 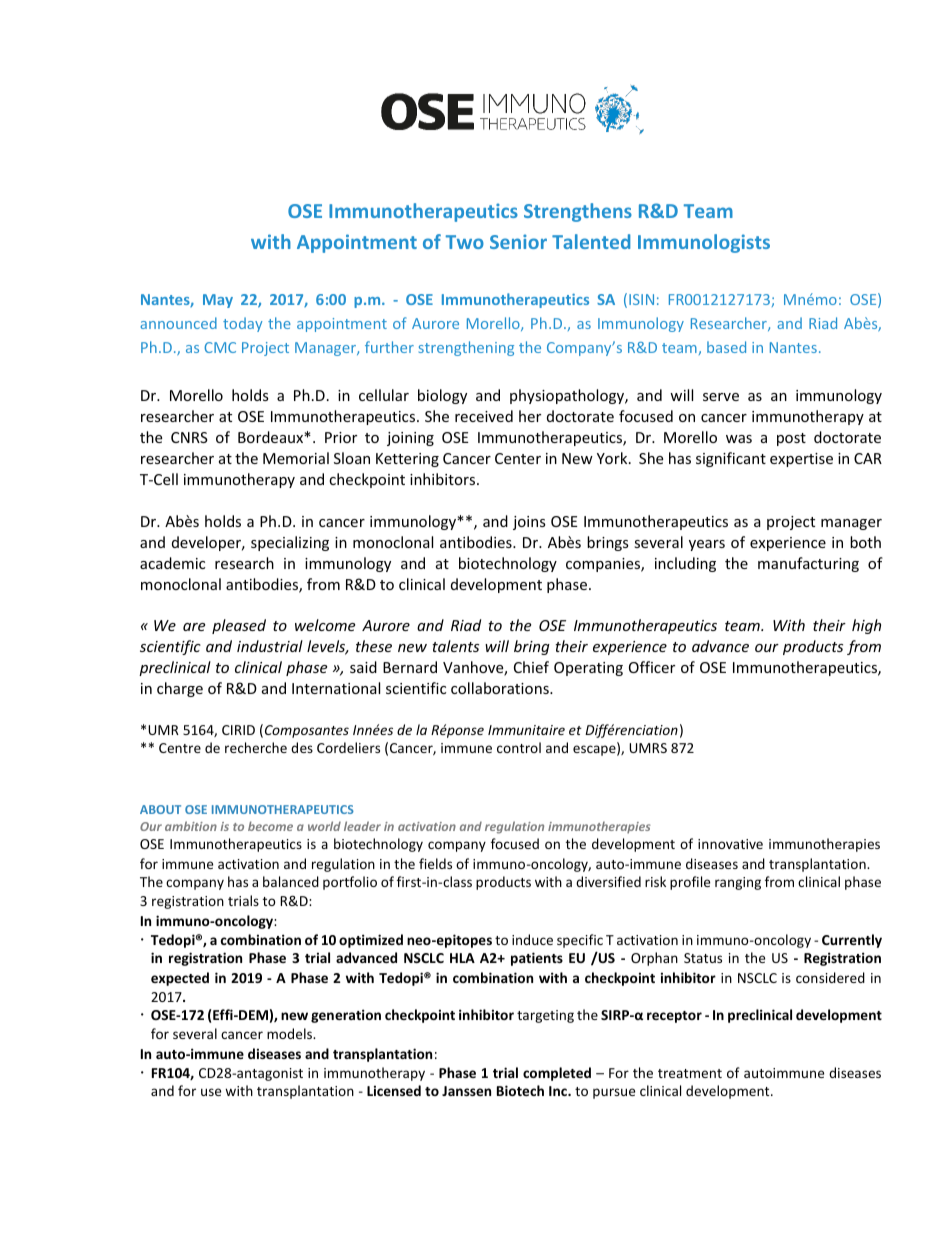 What do you see at coordinates (518, 241) in the page?
I see `Senior` at bounding box center [518, 241].
